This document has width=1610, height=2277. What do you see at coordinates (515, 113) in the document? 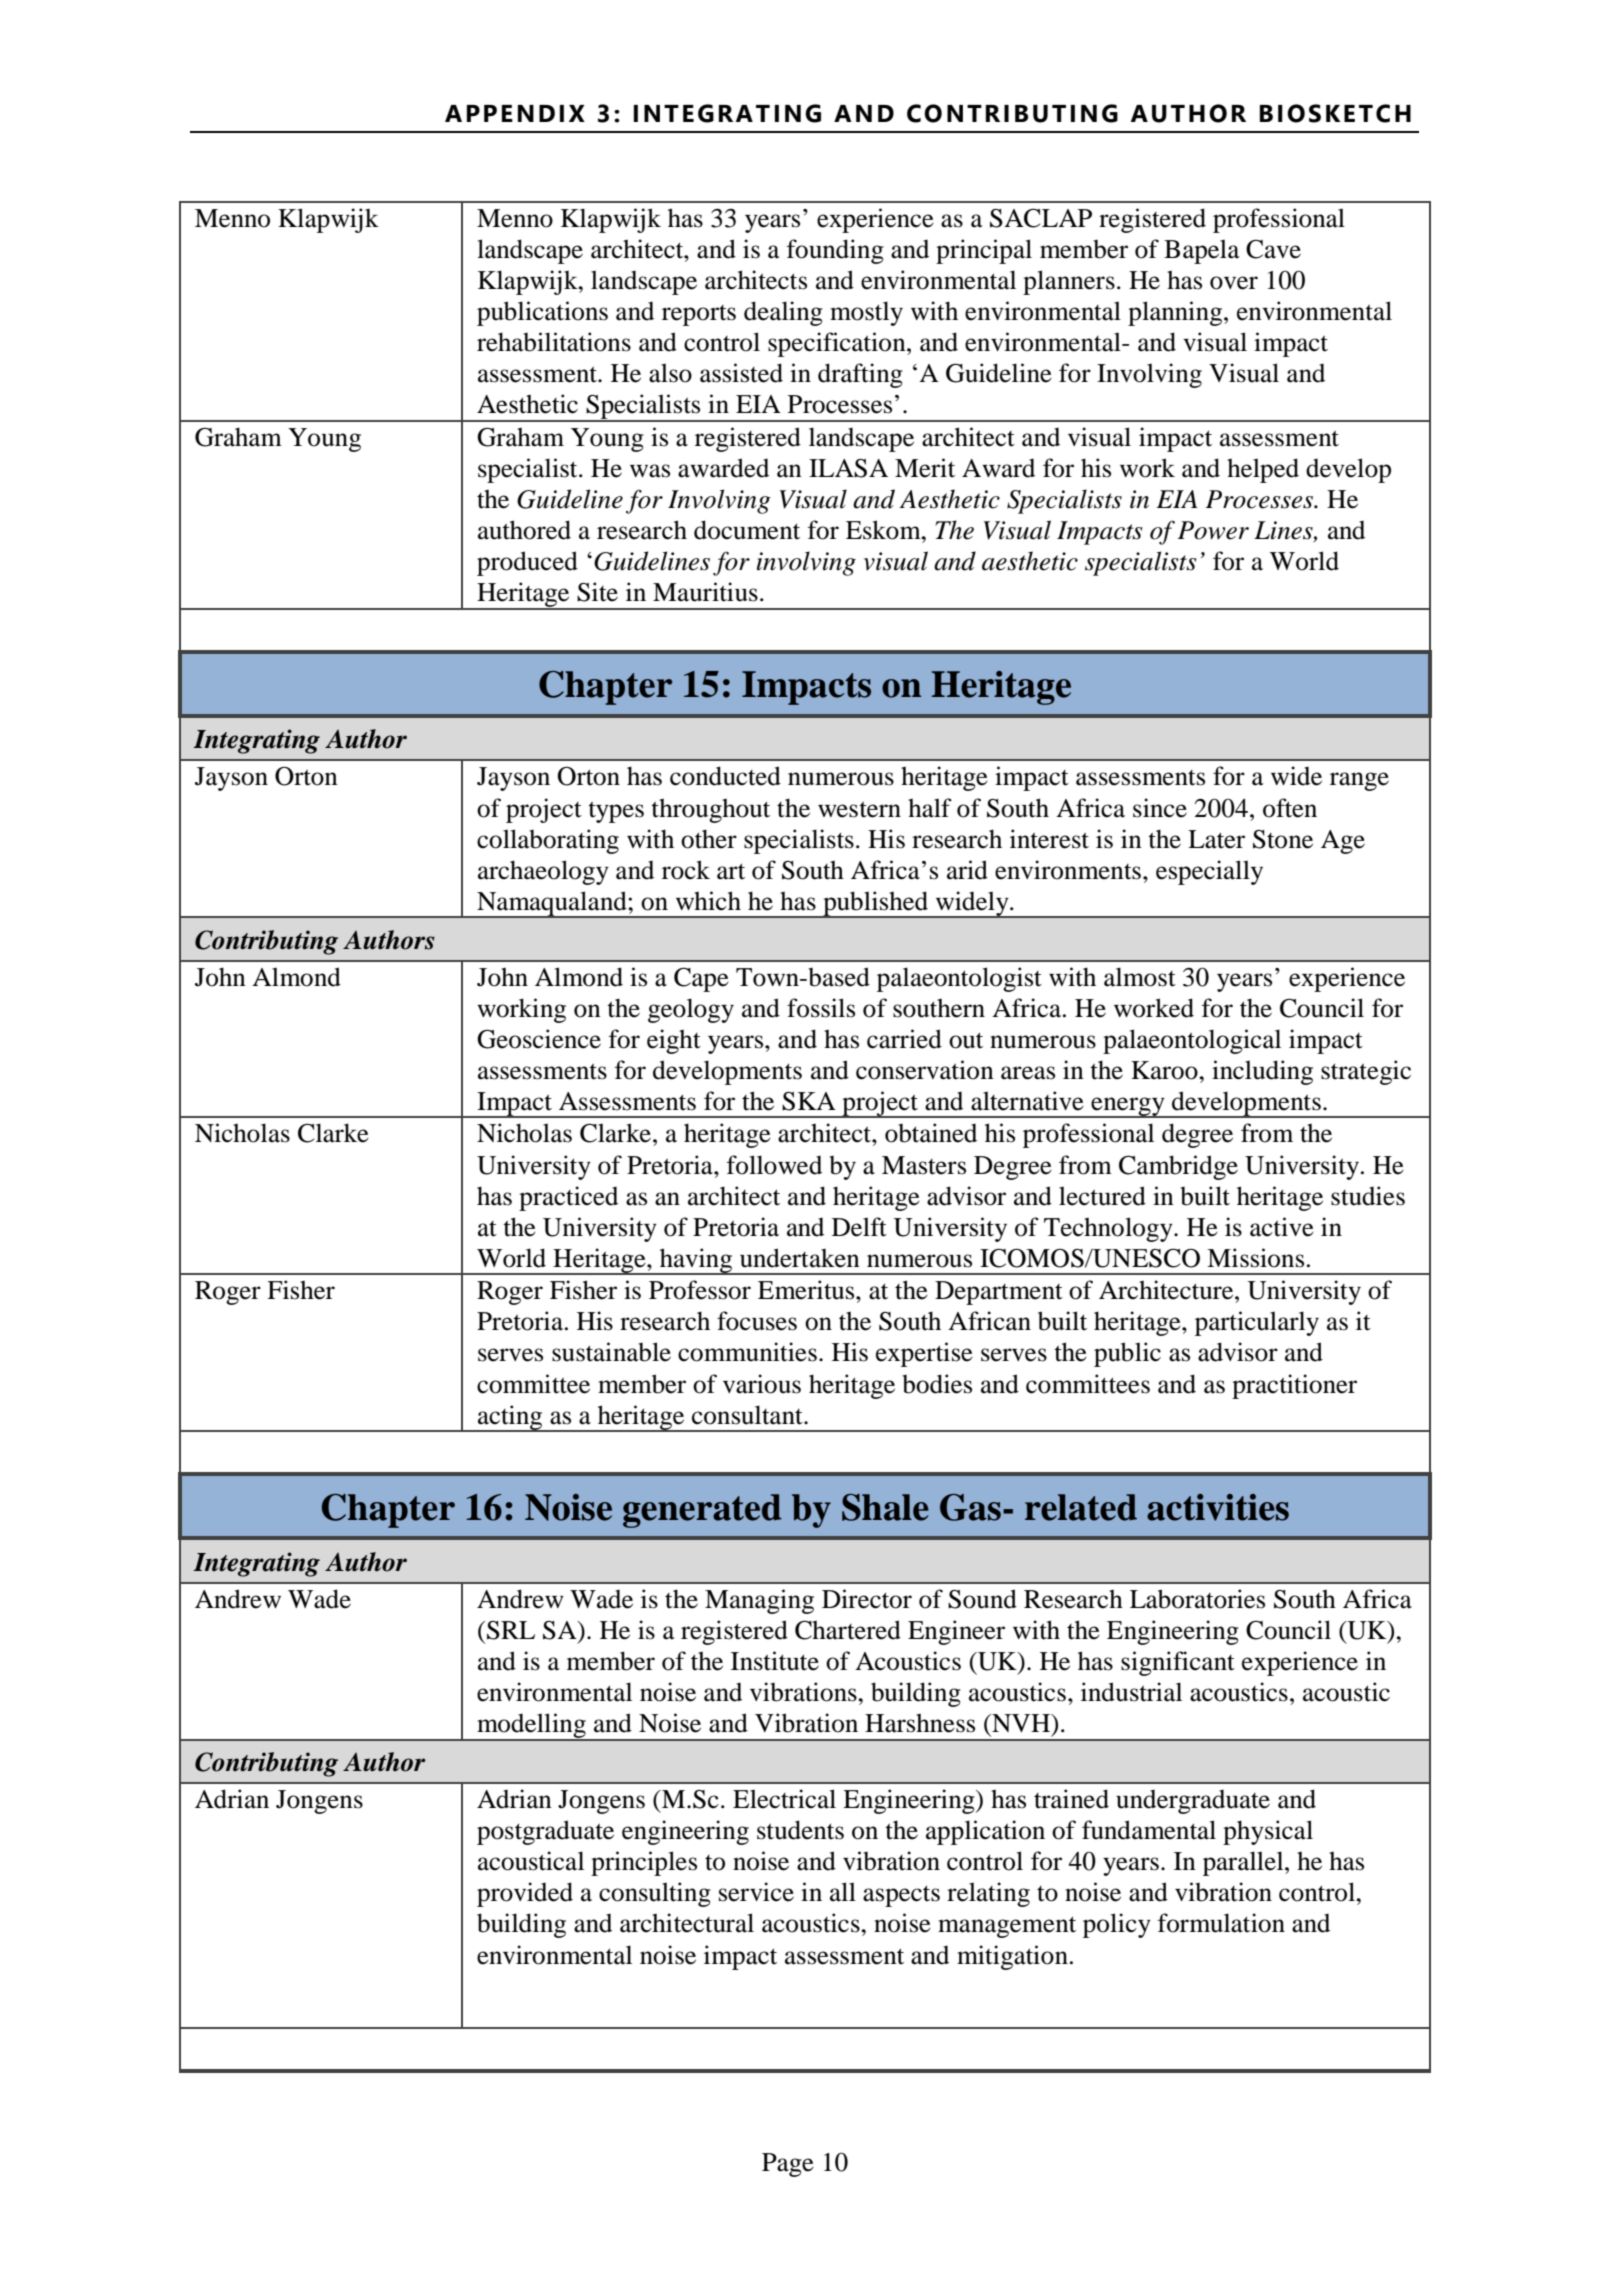
I see `APPENDIX` at bounding box center [515, 113].
